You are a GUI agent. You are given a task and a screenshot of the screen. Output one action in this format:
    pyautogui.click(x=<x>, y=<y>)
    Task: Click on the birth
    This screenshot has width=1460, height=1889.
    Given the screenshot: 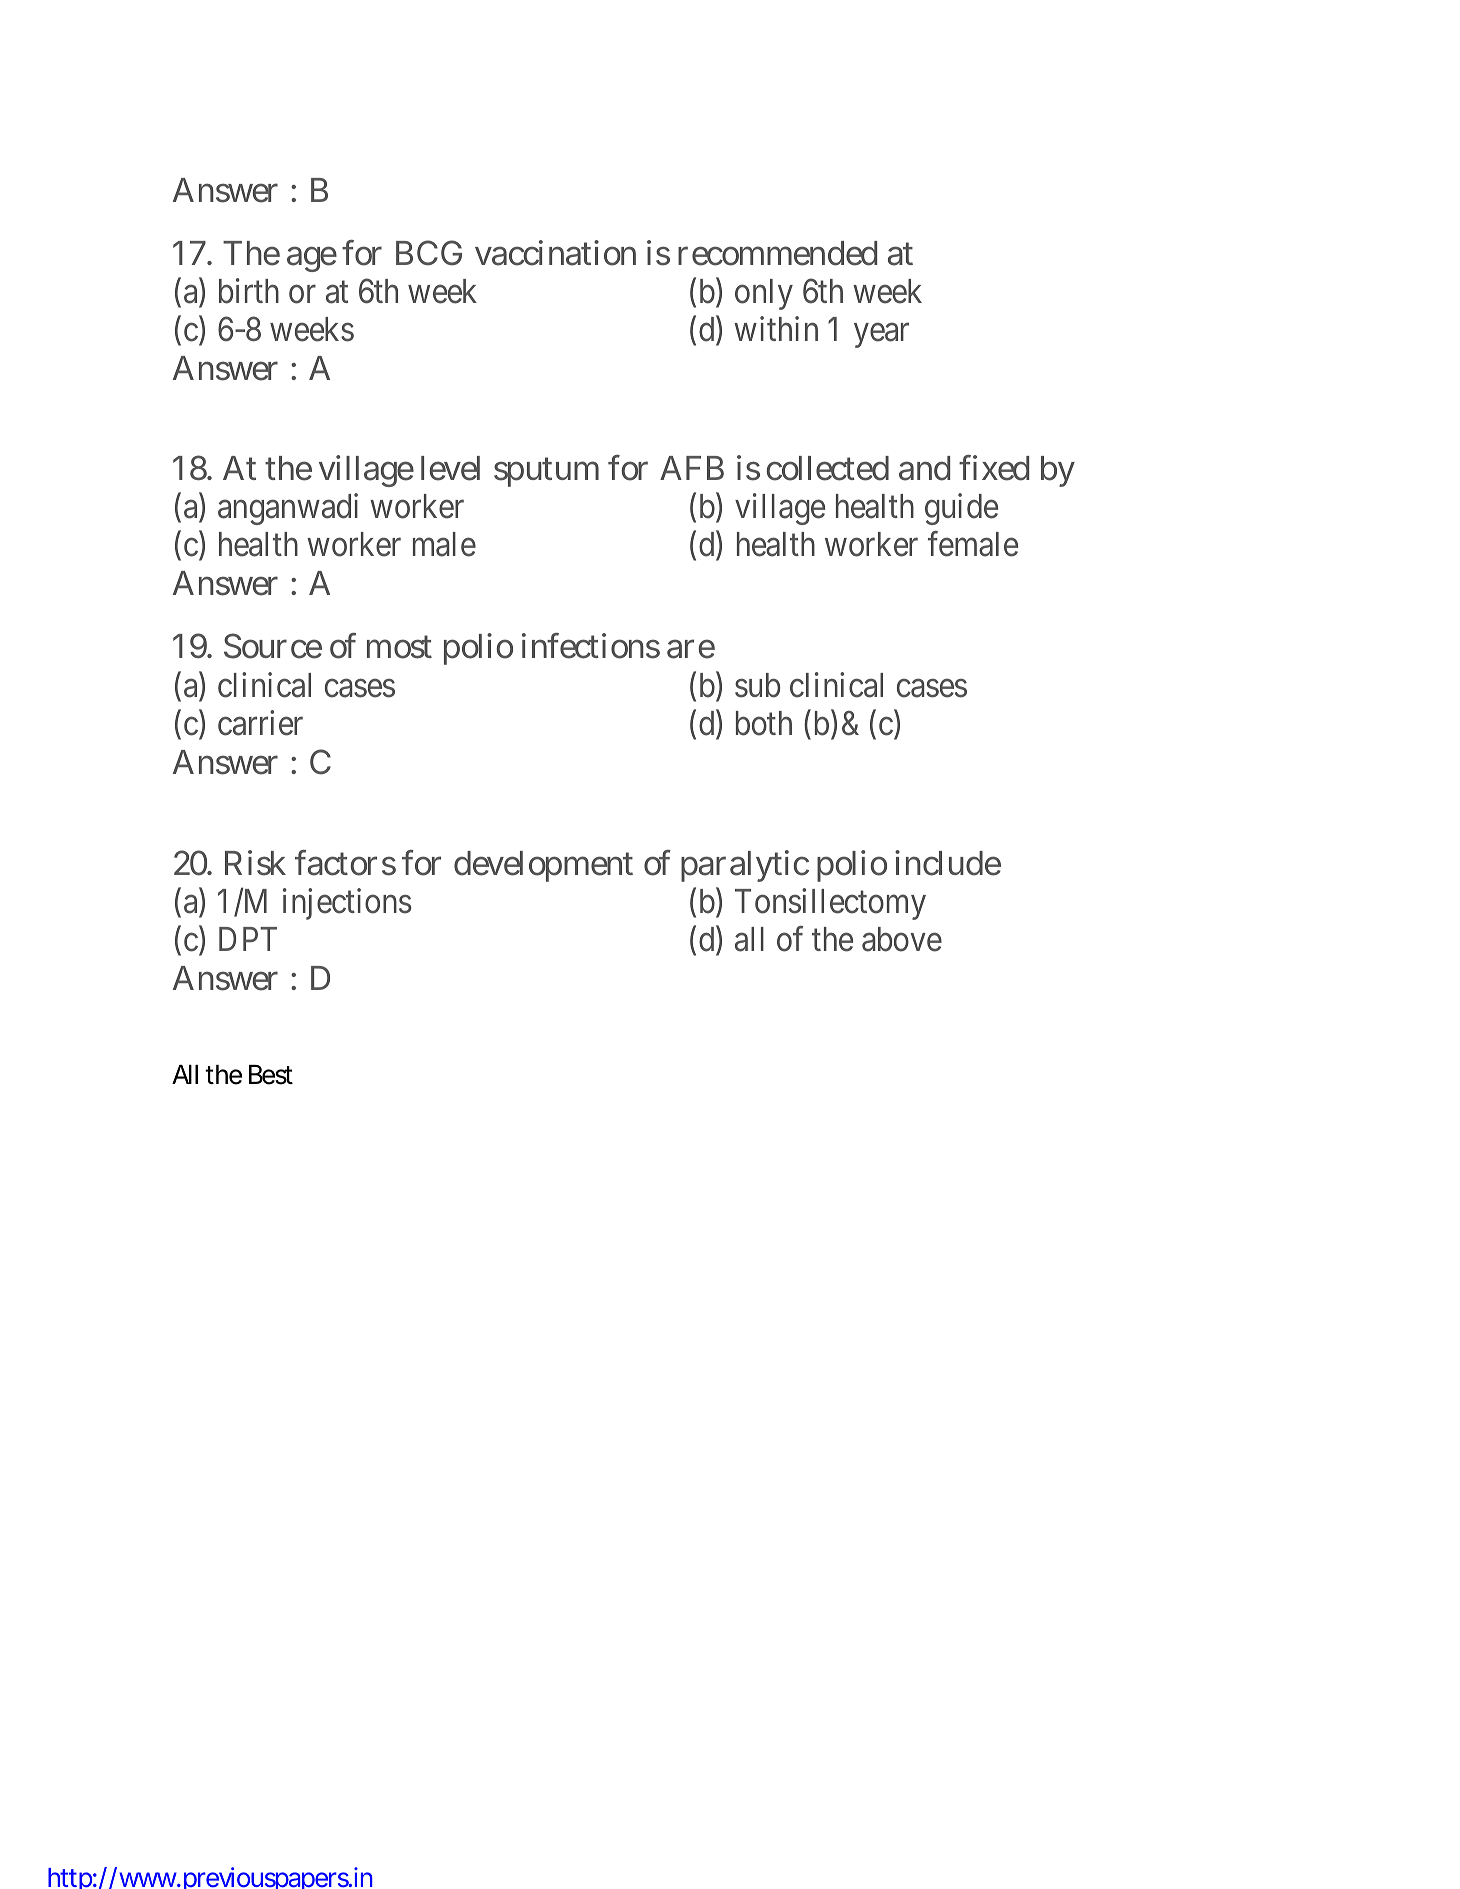 What is the action you would take?
    pyautogui.click(x=249, y=291)
